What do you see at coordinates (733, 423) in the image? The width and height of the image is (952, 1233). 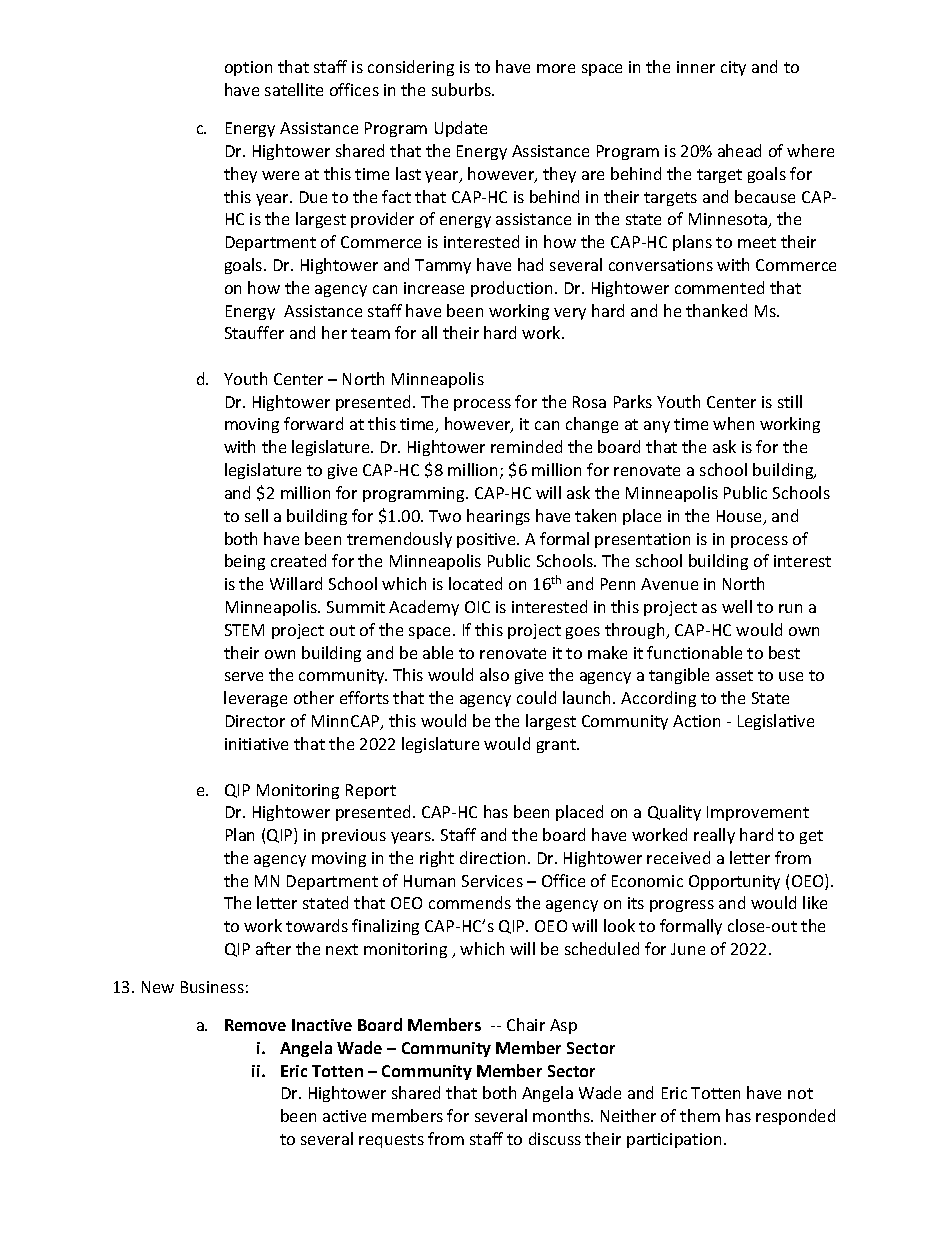 I see `when` at bounding box center [733, 423].
